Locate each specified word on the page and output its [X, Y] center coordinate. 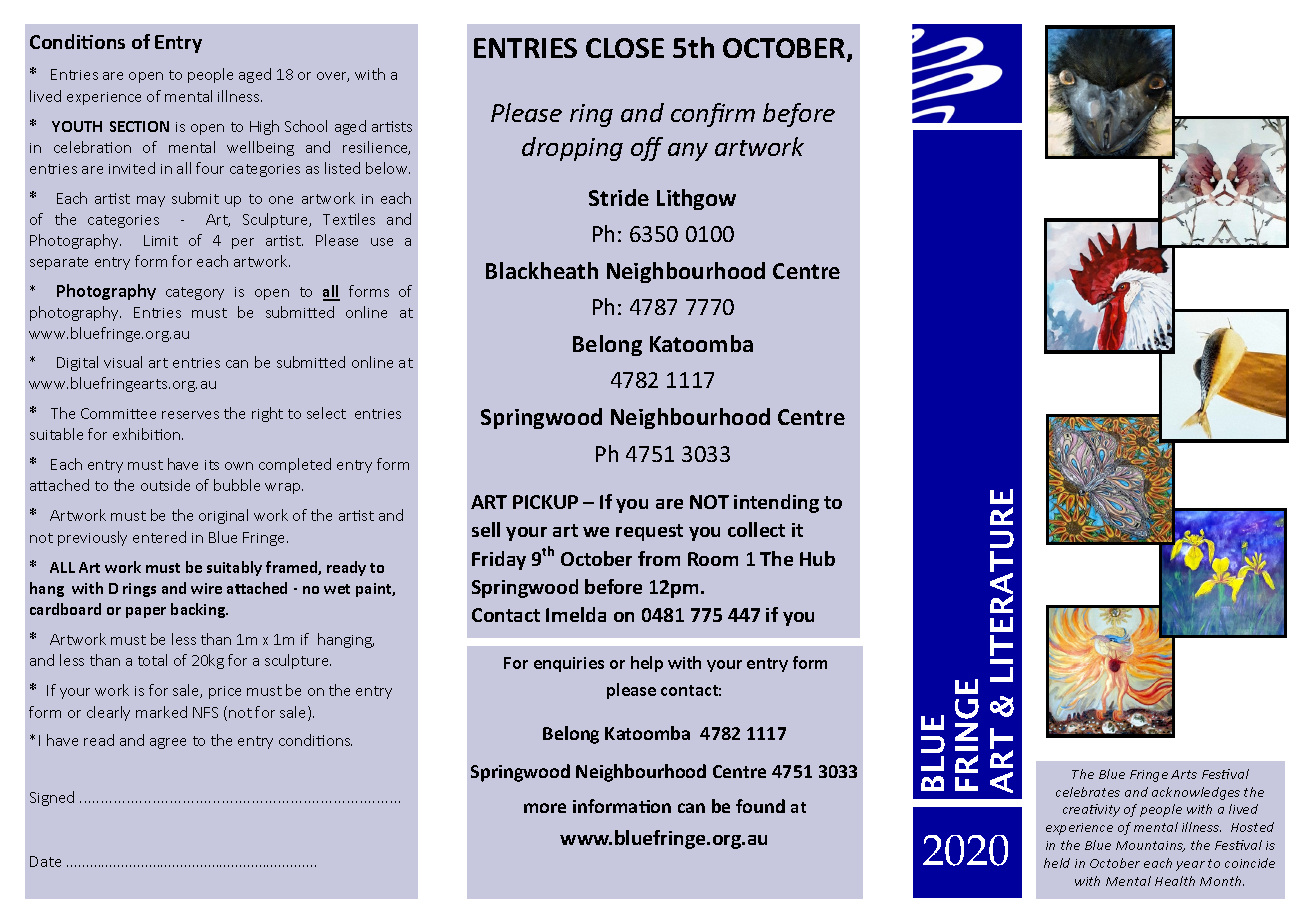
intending [776, 503]
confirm [713, 115]
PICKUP [545, 502]
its [212, 465]
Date [45, 861]
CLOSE [625, 48]
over [333, 77]
